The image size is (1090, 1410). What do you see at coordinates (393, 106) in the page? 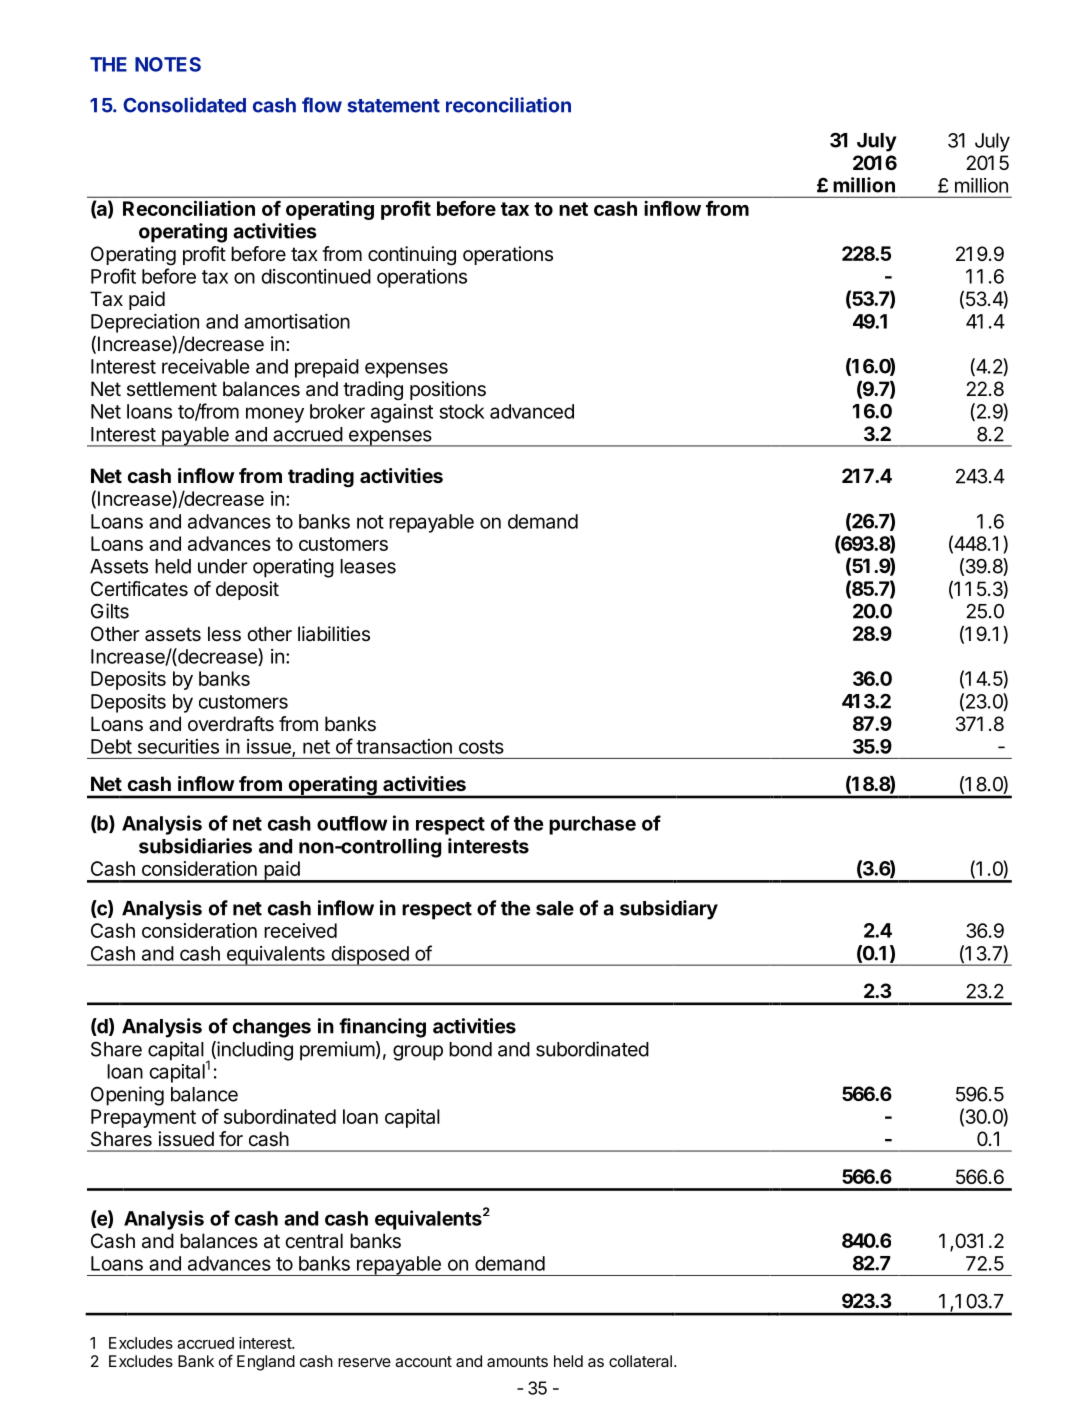
I see `statement` at bounding box center [393, 106].
